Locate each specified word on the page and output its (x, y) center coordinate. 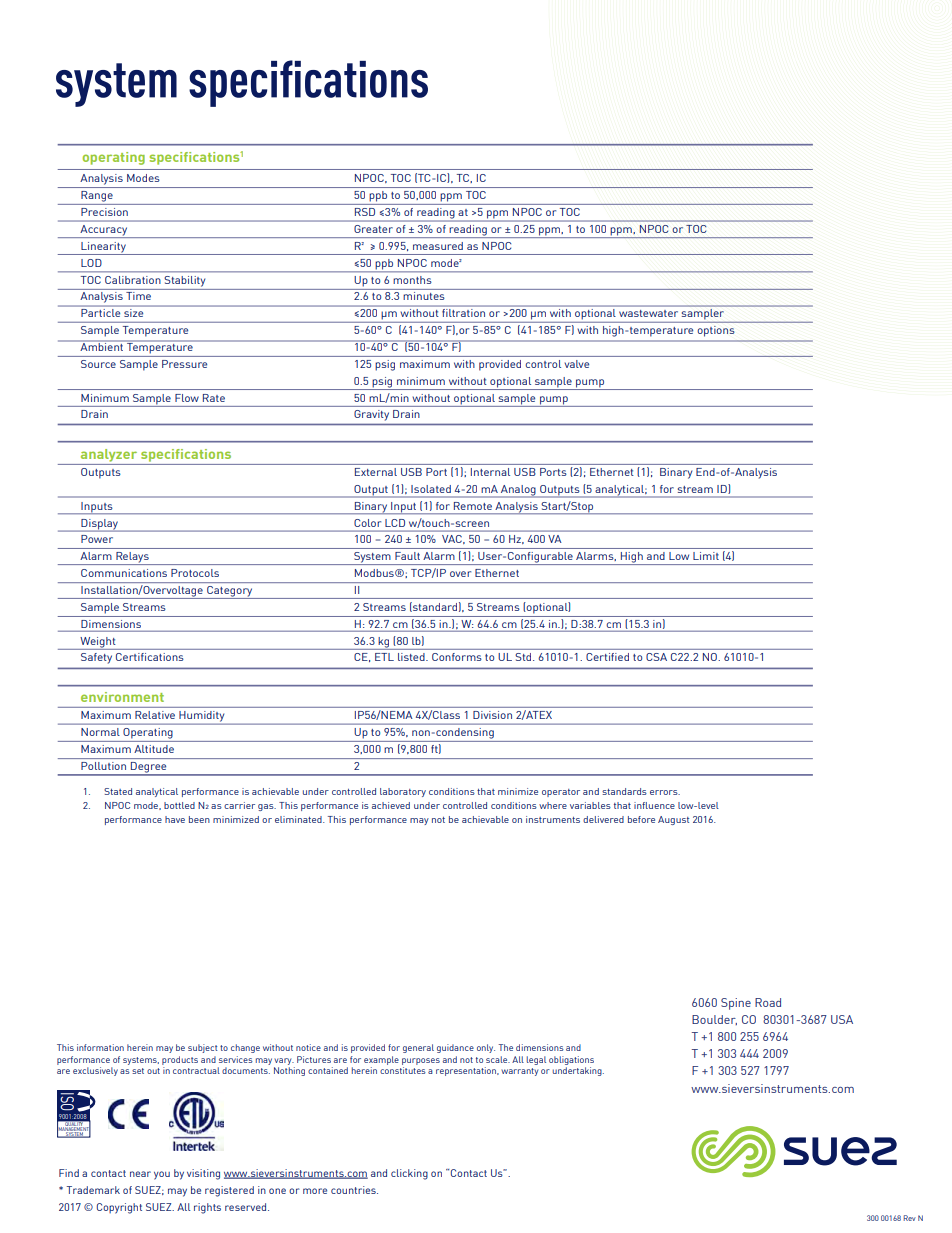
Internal (490, 472)
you (162, 1175)
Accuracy (104, 231)
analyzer (109, 455)
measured (438, 246)
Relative (155, 715)
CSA (656, 657)
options (716, 331)
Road (768, 1002)
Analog (518, 491)
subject (202, 1048)
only (486, 1048)
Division (492, 715)
